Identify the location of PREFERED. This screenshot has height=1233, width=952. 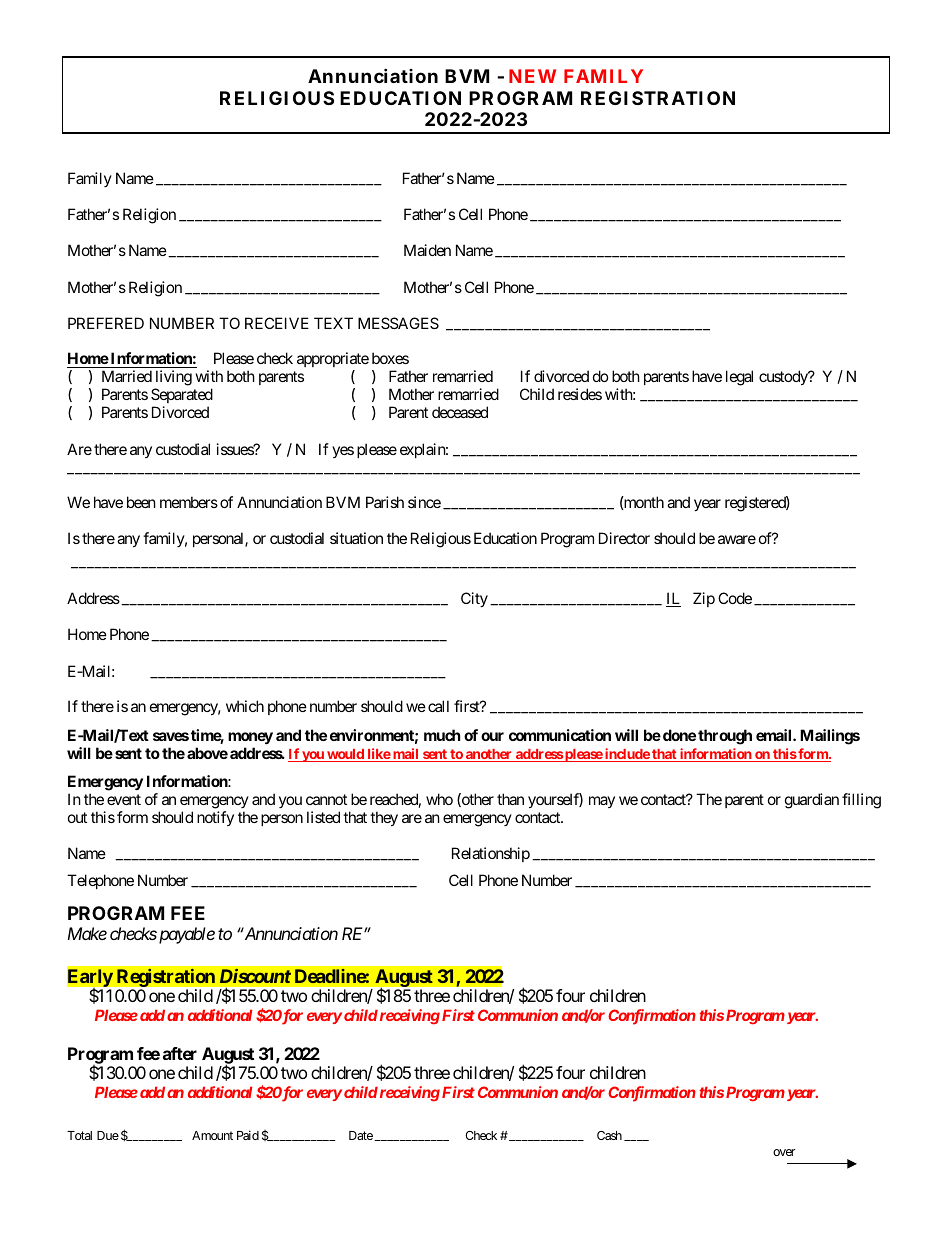
(106, 323).
